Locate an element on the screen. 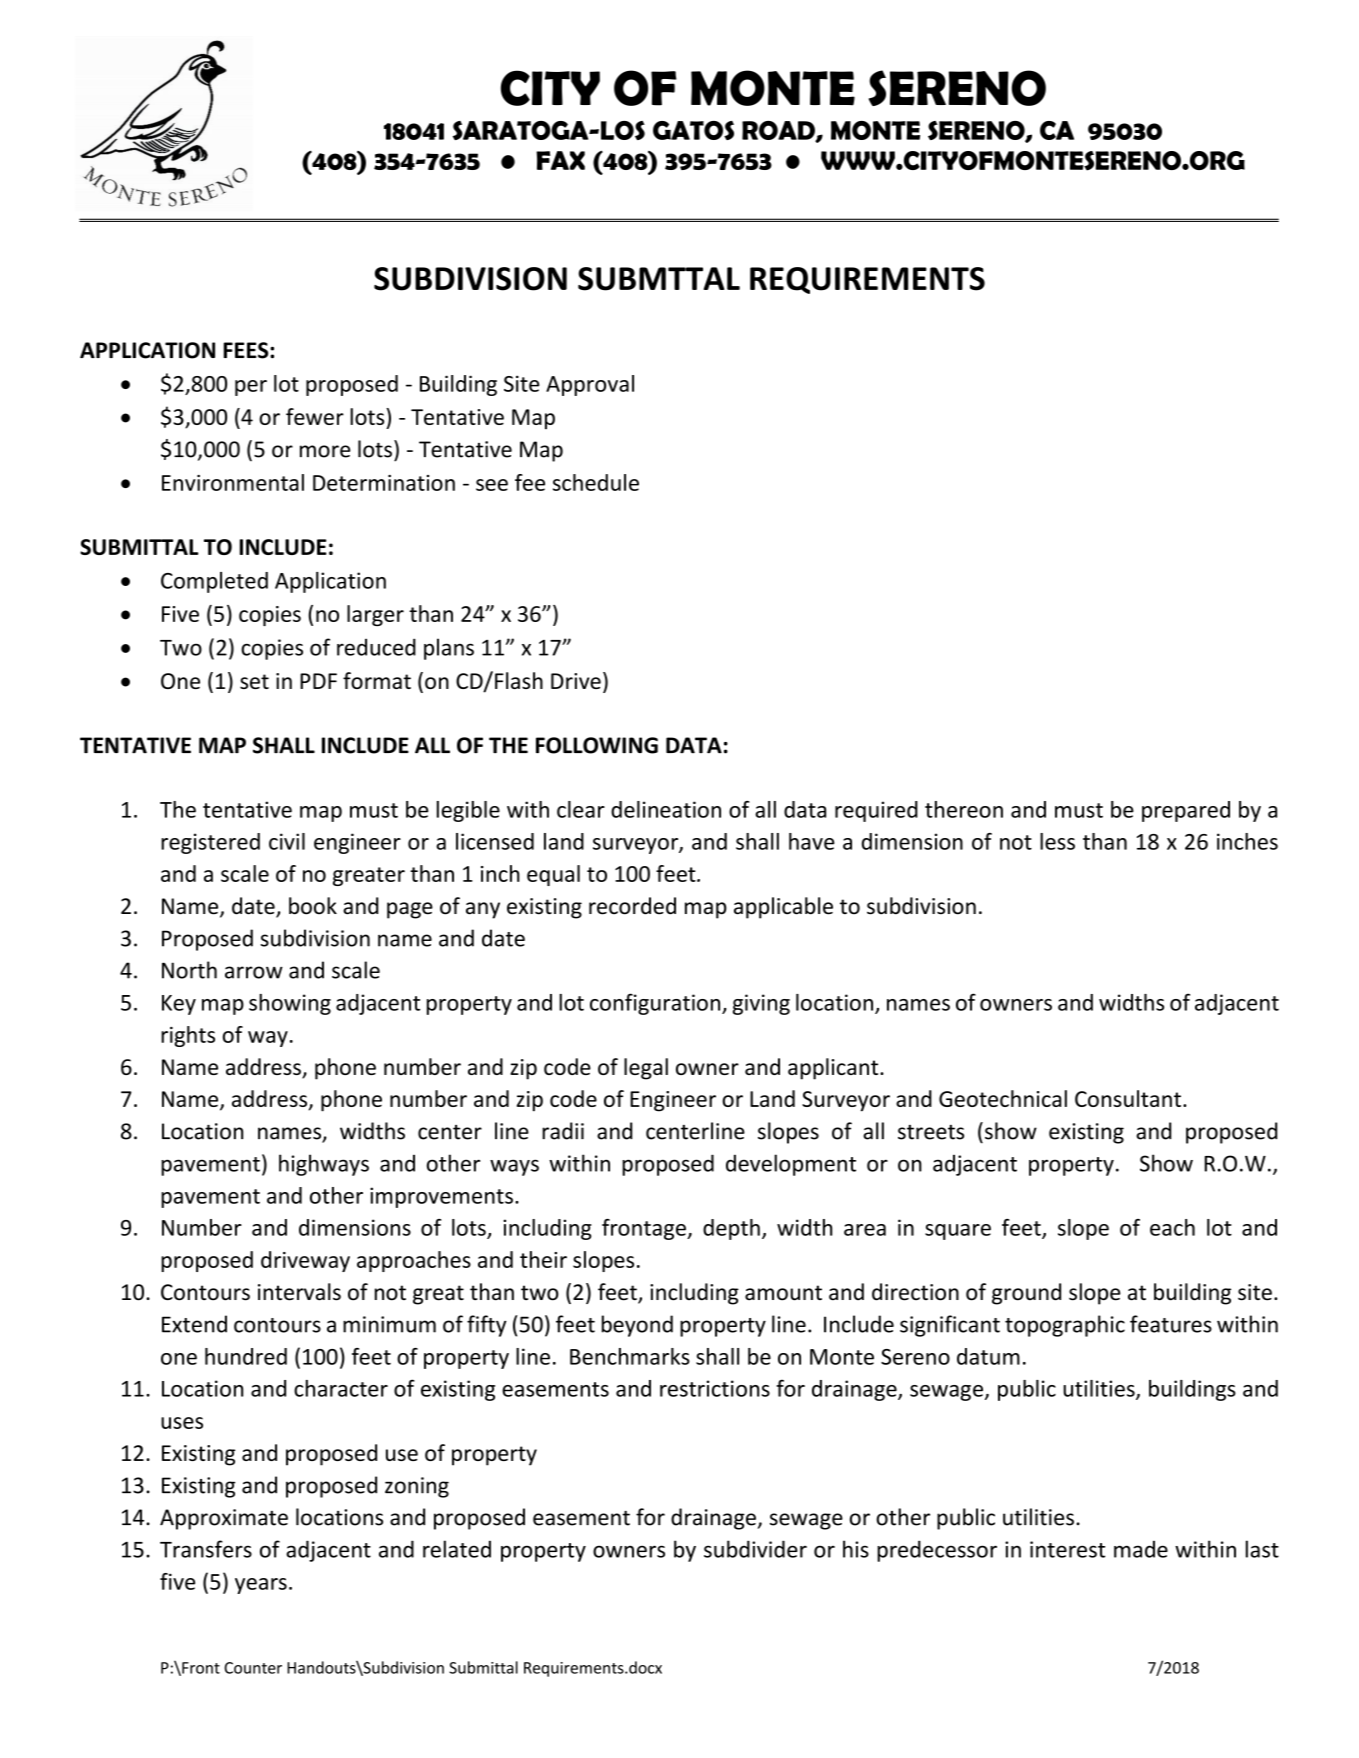 The height and width of the screenshot is (1758, 1359). FAX is located at coordinates (560, 160).
